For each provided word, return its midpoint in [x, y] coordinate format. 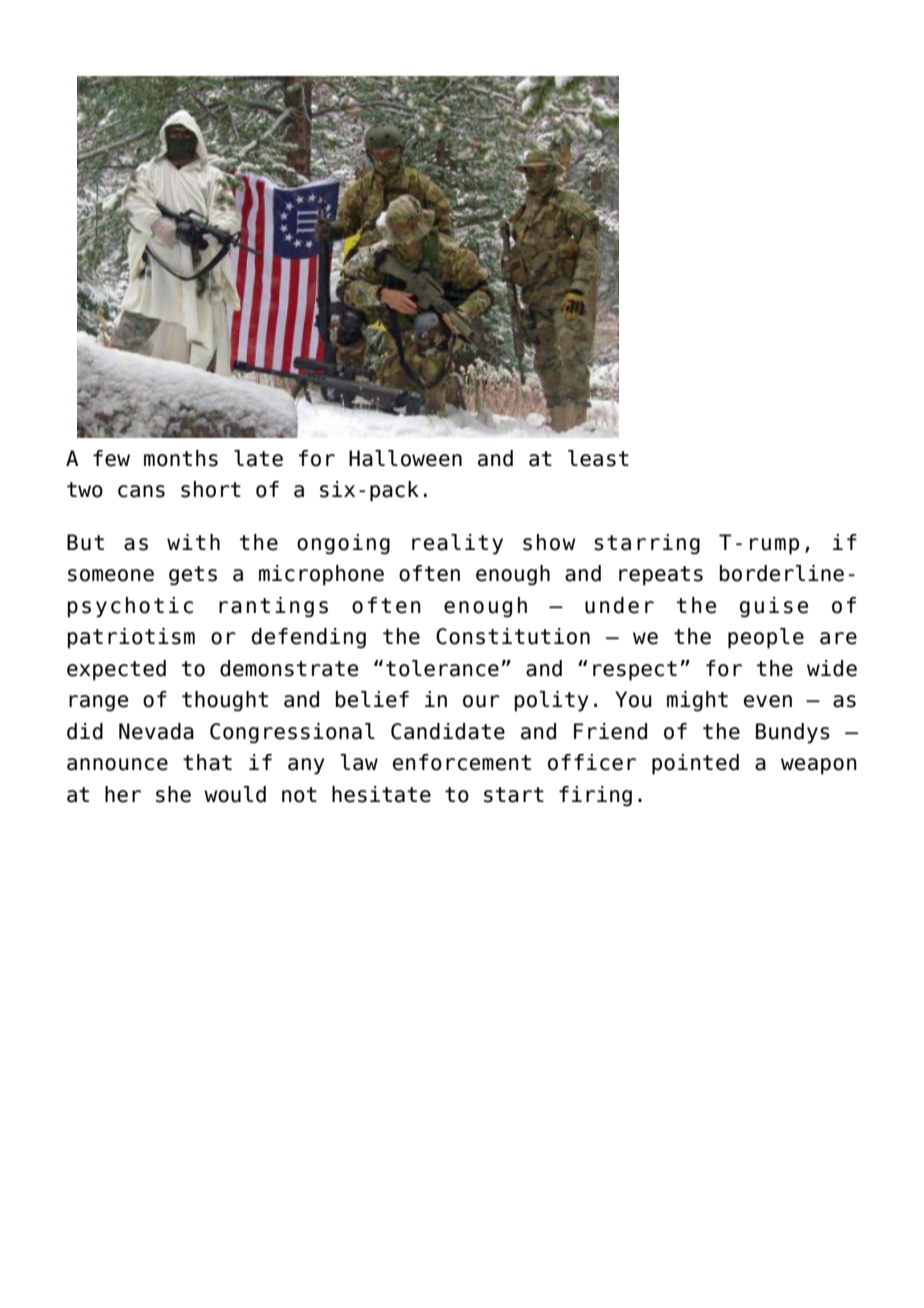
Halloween [405, 458]
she [173, 794]
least [598, 458]
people [766, 638]
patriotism [131, 638]
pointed [695, 764]
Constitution [513, 636]
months [181, 458]
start [514, 795]
